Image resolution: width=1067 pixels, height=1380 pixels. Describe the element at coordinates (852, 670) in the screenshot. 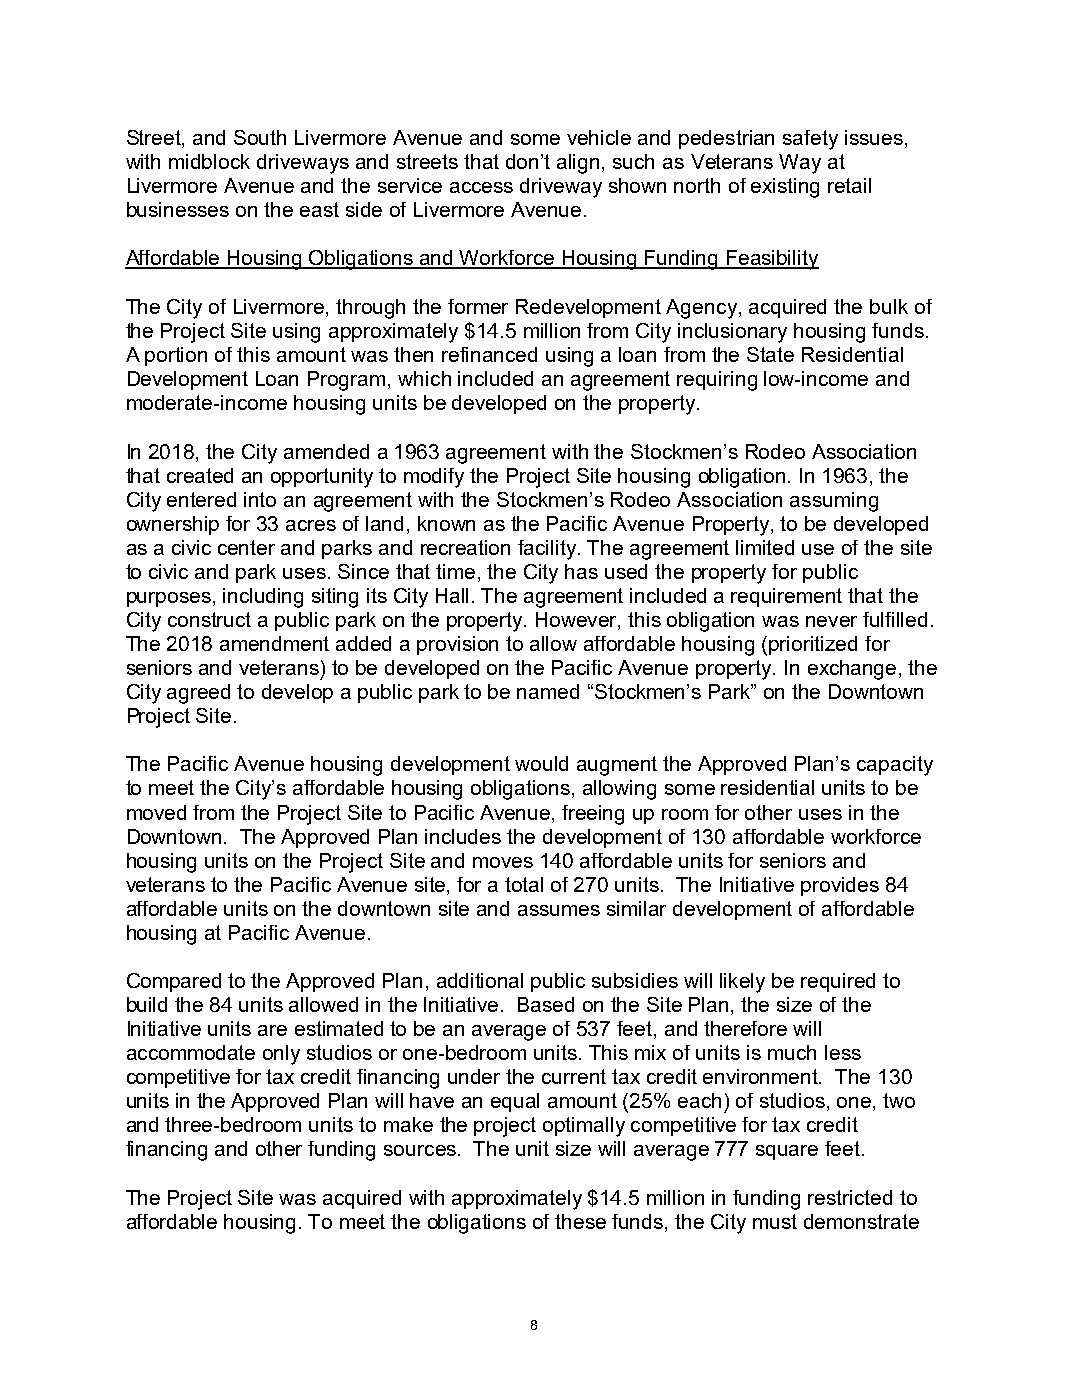

I see `exchange` at that location.
